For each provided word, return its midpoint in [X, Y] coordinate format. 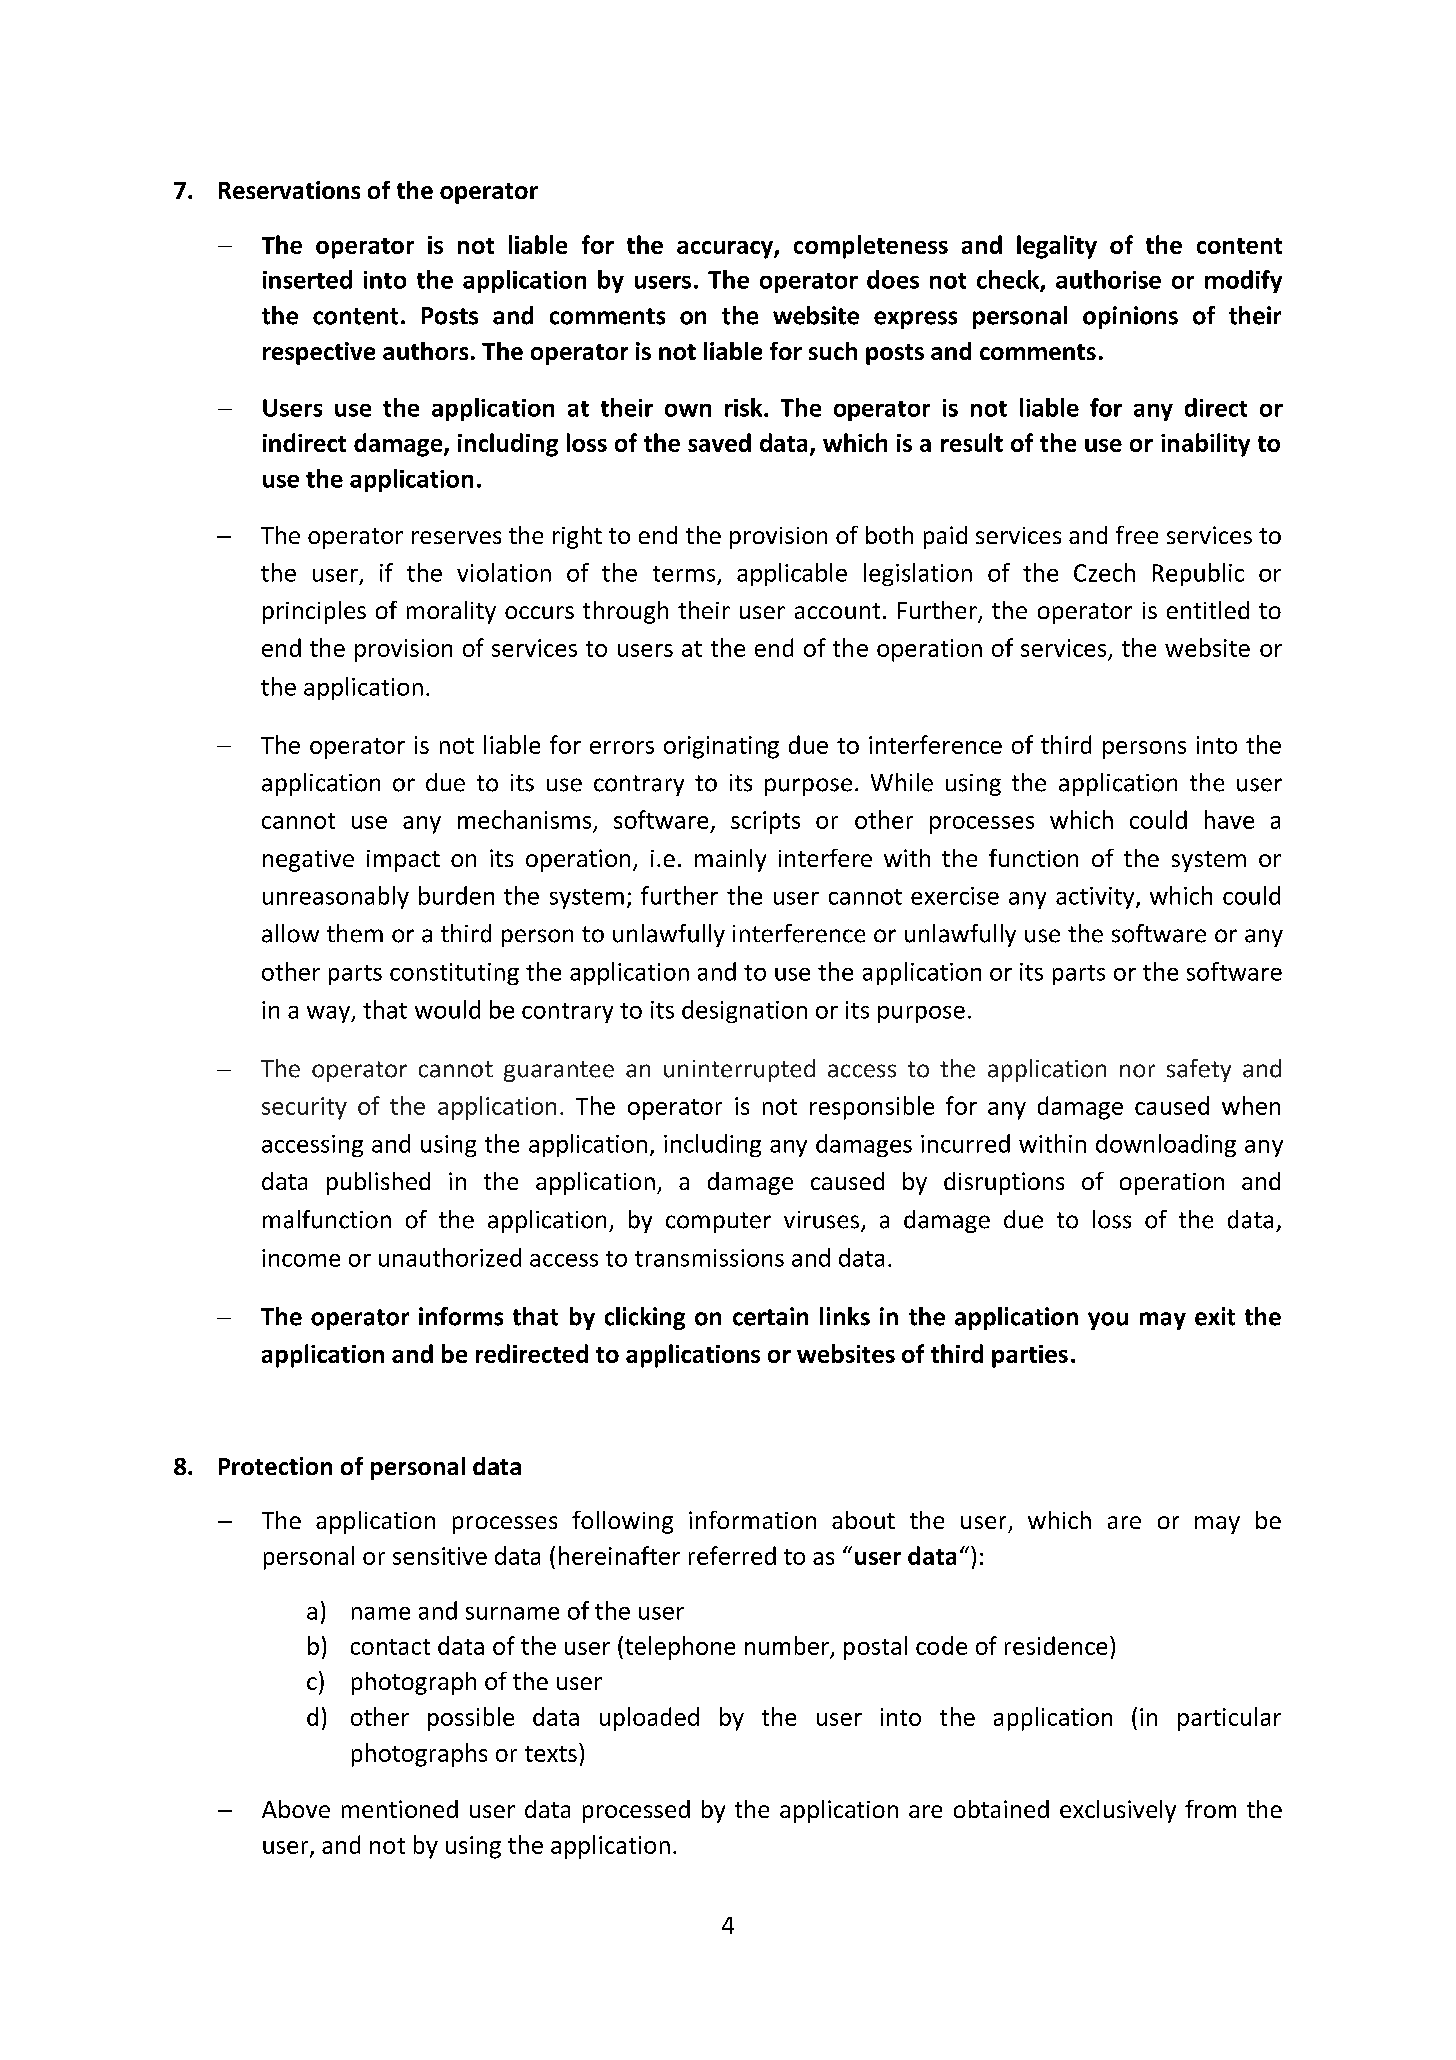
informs [461, 1316]
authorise [1108, 279]
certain [770, 1316]
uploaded [649, 1719]
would [447, 1009]
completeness [871, 247]
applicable [792, 574]
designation [744, 1011]
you [1108, 1321]
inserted [307, 279]
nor [1137, 1071]
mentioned [400, 1809]
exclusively [1118, 1811]
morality [451, 612]
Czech [1104, 572]
